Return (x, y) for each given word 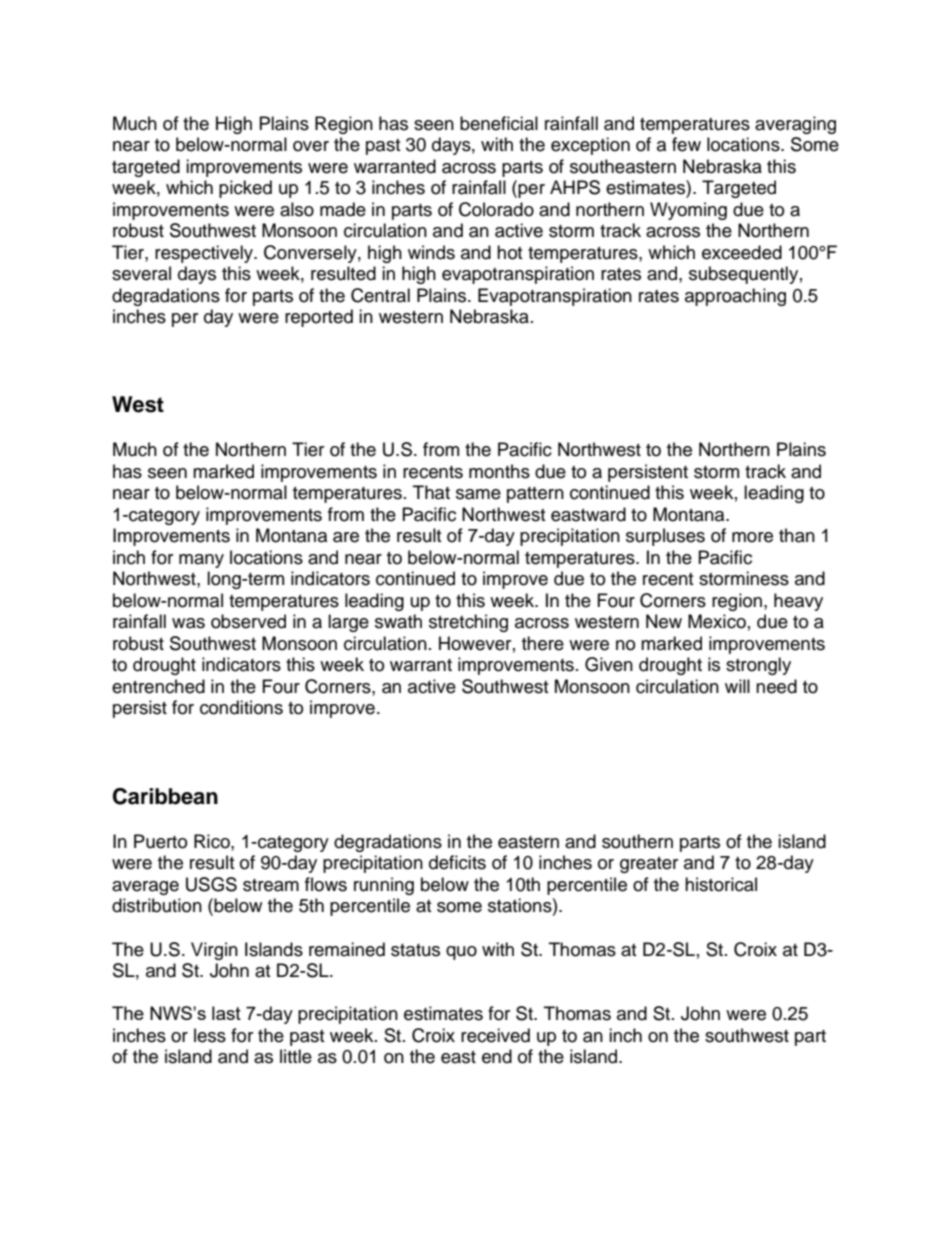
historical (721, 884)
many (201, 561)
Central (380, 295)
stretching (468, 623)
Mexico (717, 621)
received (495, 1035)
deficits (457, 862)
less (210, 1035)
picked (245, 189)
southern (637, 841)
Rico (213, 841)
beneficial (499, 123)
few (686, 144)
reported (319, 318)
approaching (735, 297)
